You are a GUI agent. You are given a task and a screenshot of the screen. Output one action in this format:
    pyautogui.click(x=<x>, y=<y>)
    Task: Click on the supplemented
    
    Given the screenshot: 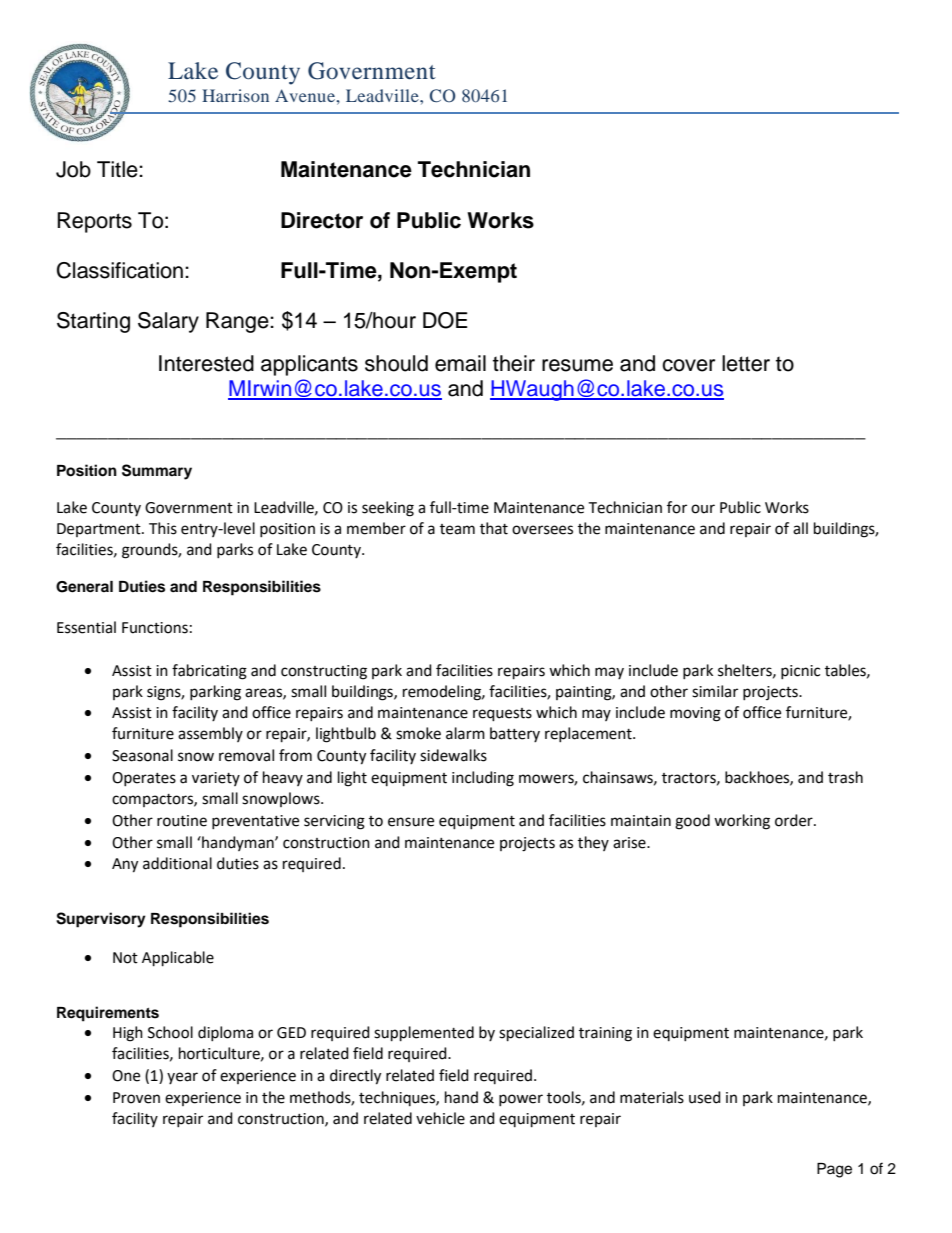 What is the action you would take?
    pyautogui.click(x=424, y=1034)
